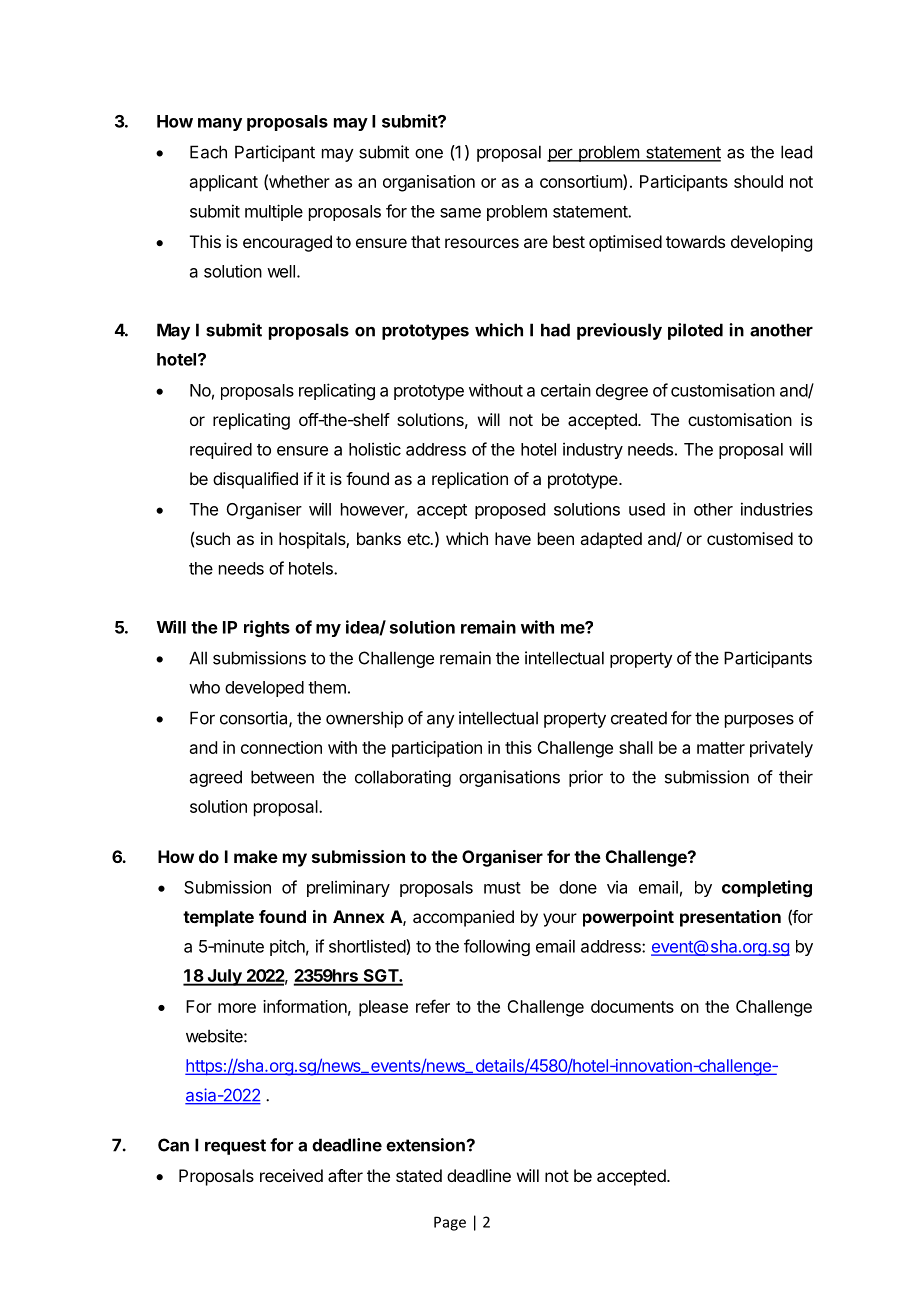 The height and width of the image is (1308, 924). Describe the element at coordinates (450, 1223) in the image. I see `Page` at that location.
